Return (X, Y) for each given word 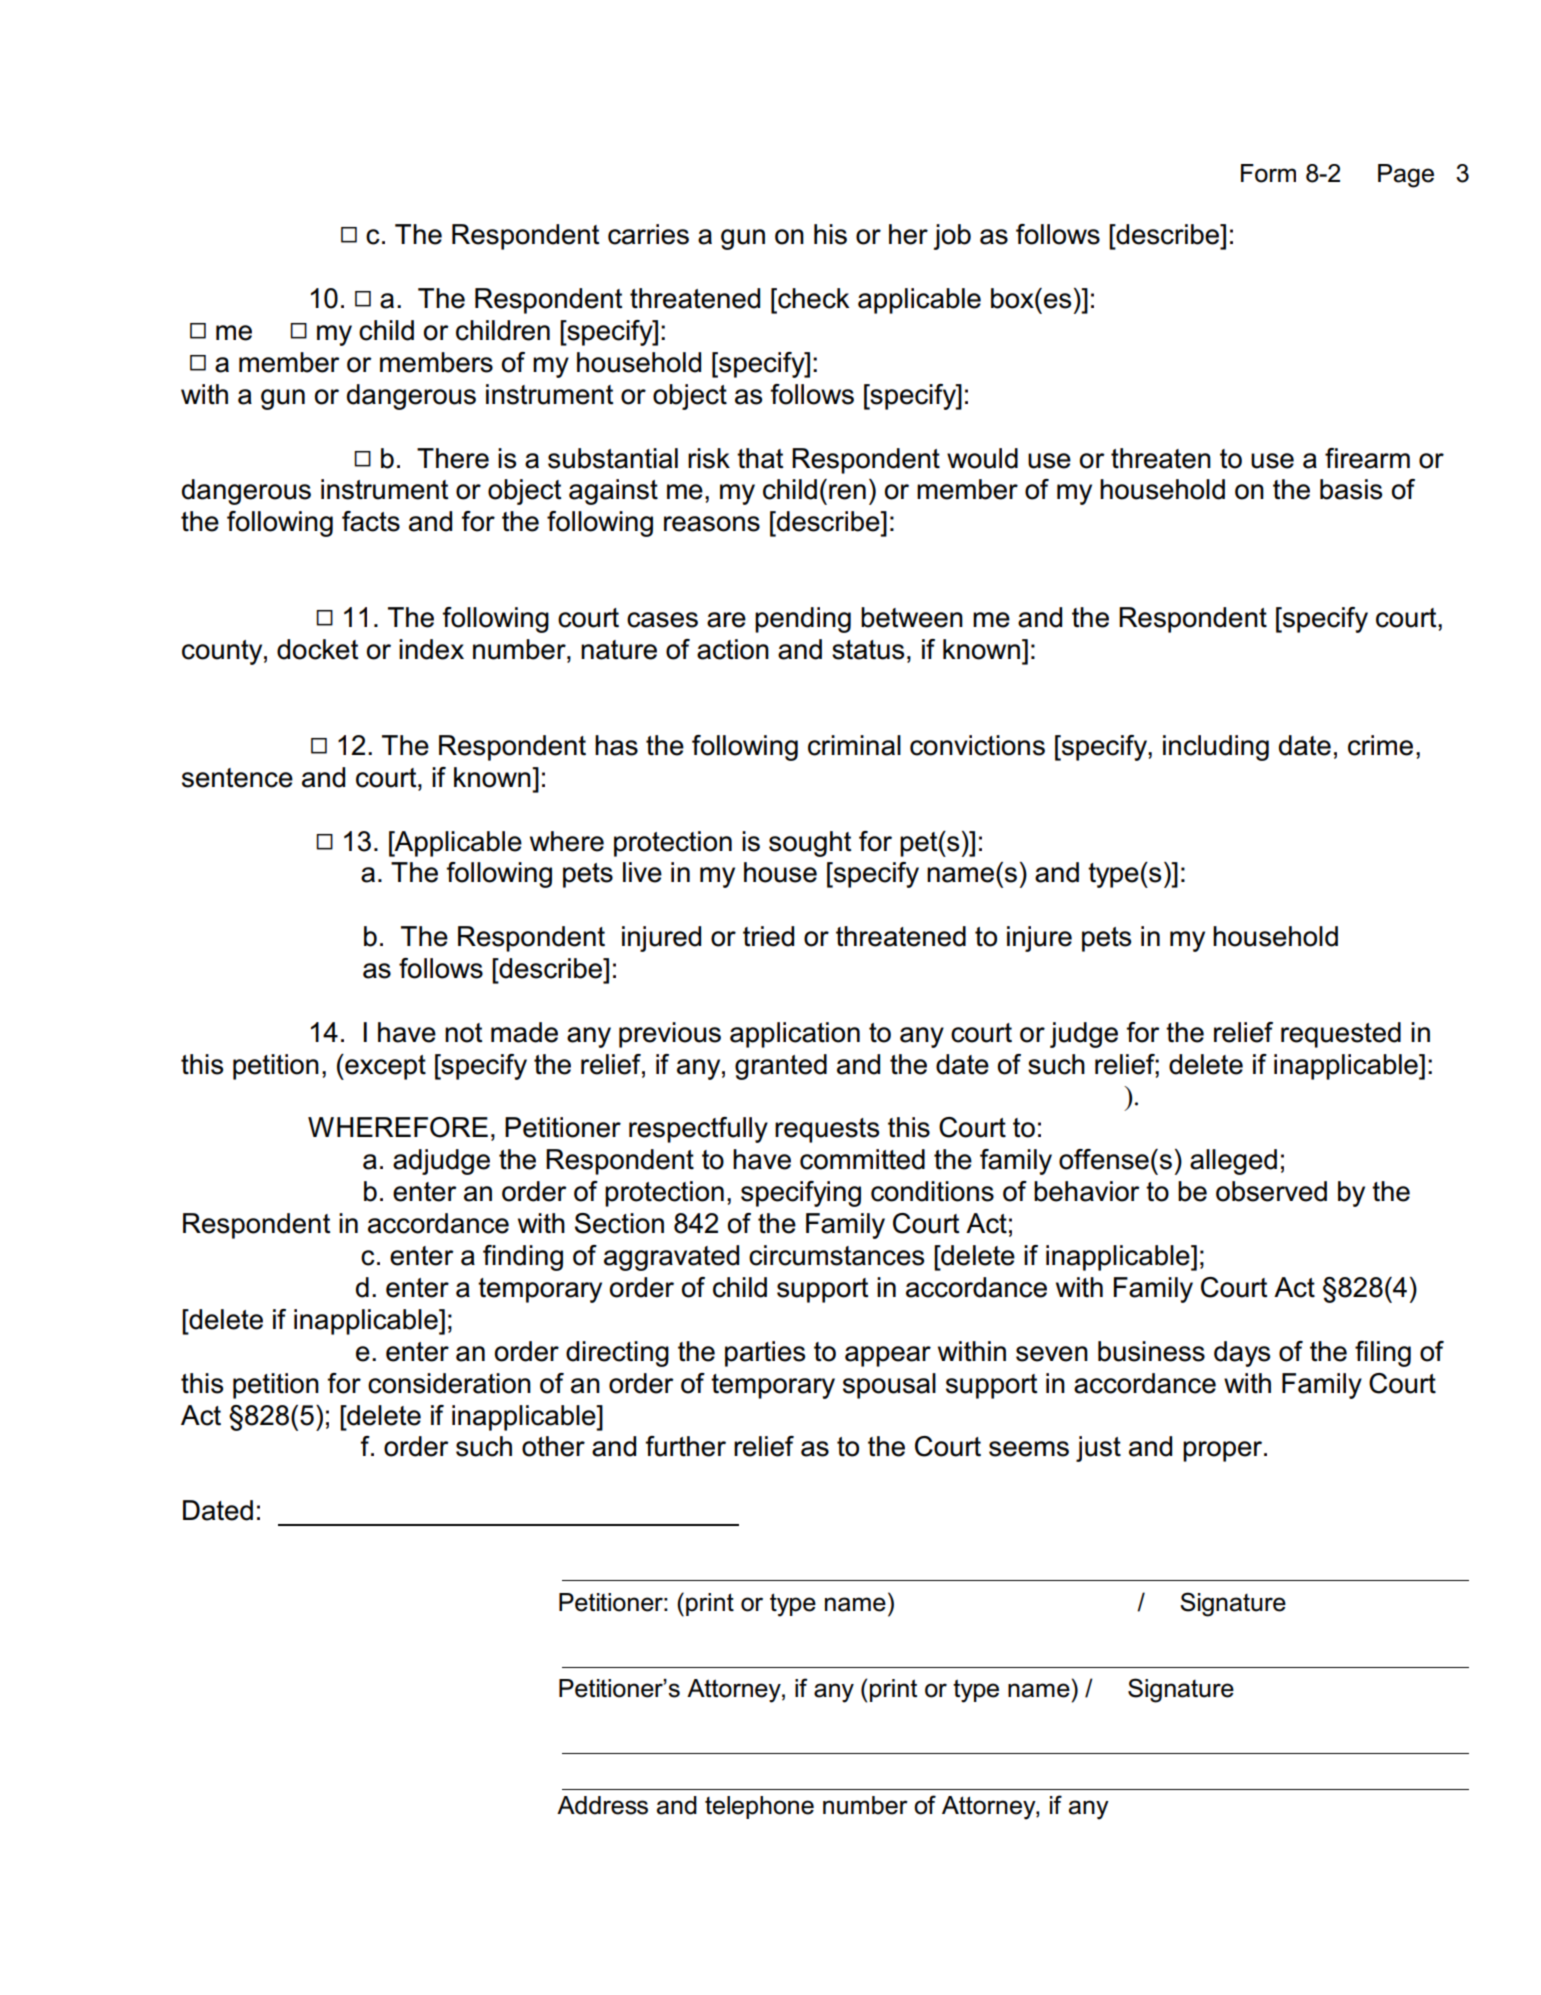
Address (602, 1805)
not (463, 1033)
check (813, 298)
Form (1268, 173)
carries (648, 234)
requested (1341, 1035)
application (795, 1035)
